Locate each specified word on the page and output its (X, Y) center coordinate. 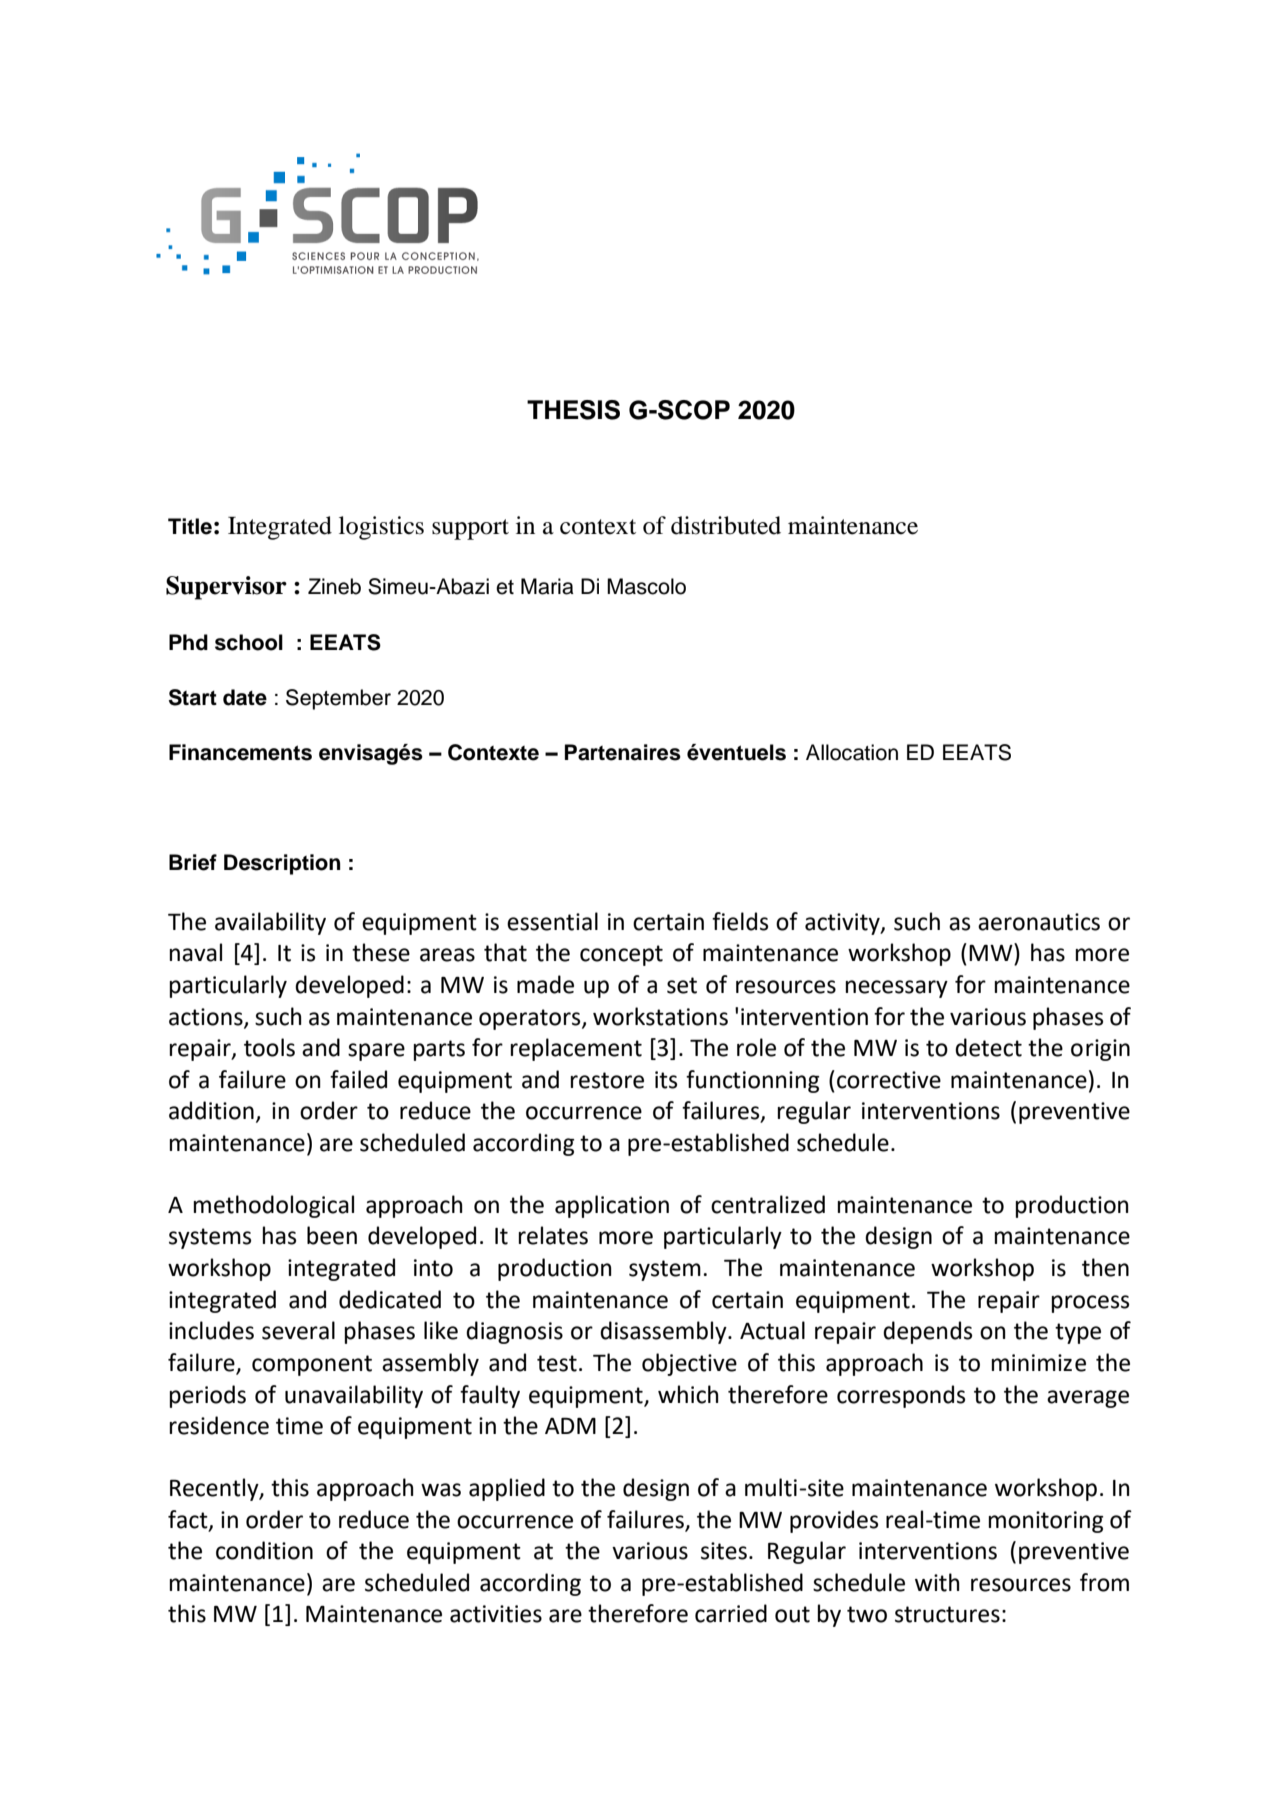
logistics (381, 528)
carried (731, 1613)
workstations (660, 1016)
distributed (726, 525)
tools (269, 1047)
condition (264, 1550)
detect (988, 1047)
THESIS (573, 410)
